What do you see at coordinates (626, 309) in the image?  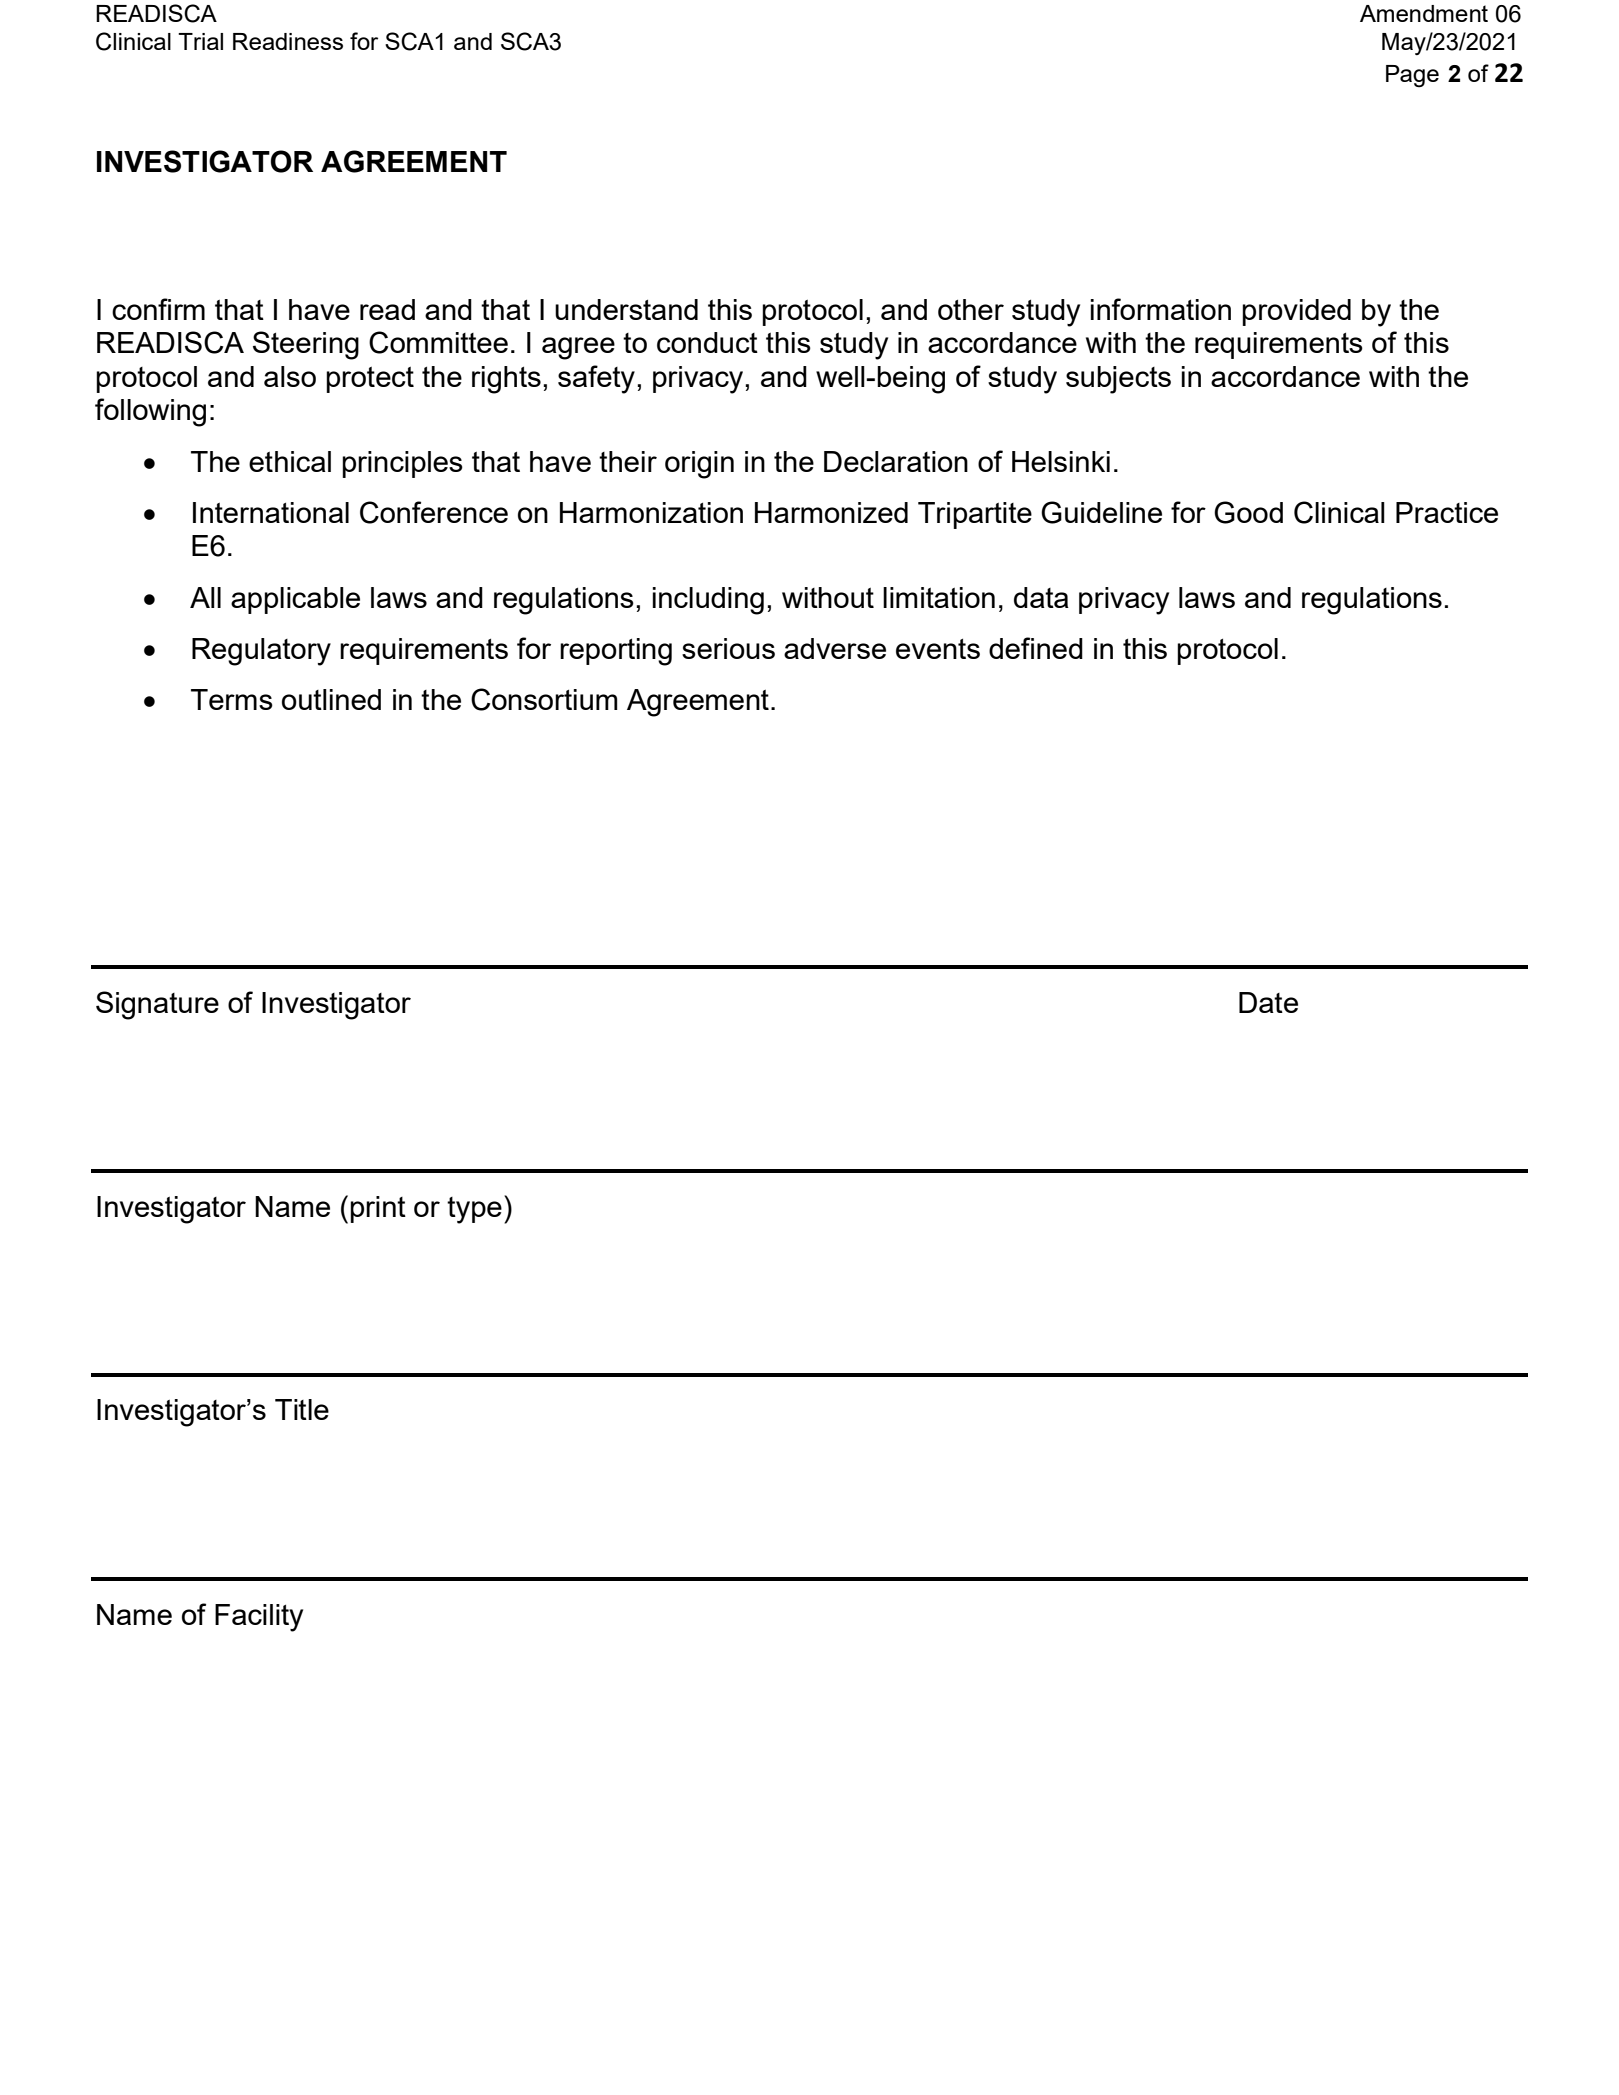 I see `understand` at bounding box center [626, 309].
